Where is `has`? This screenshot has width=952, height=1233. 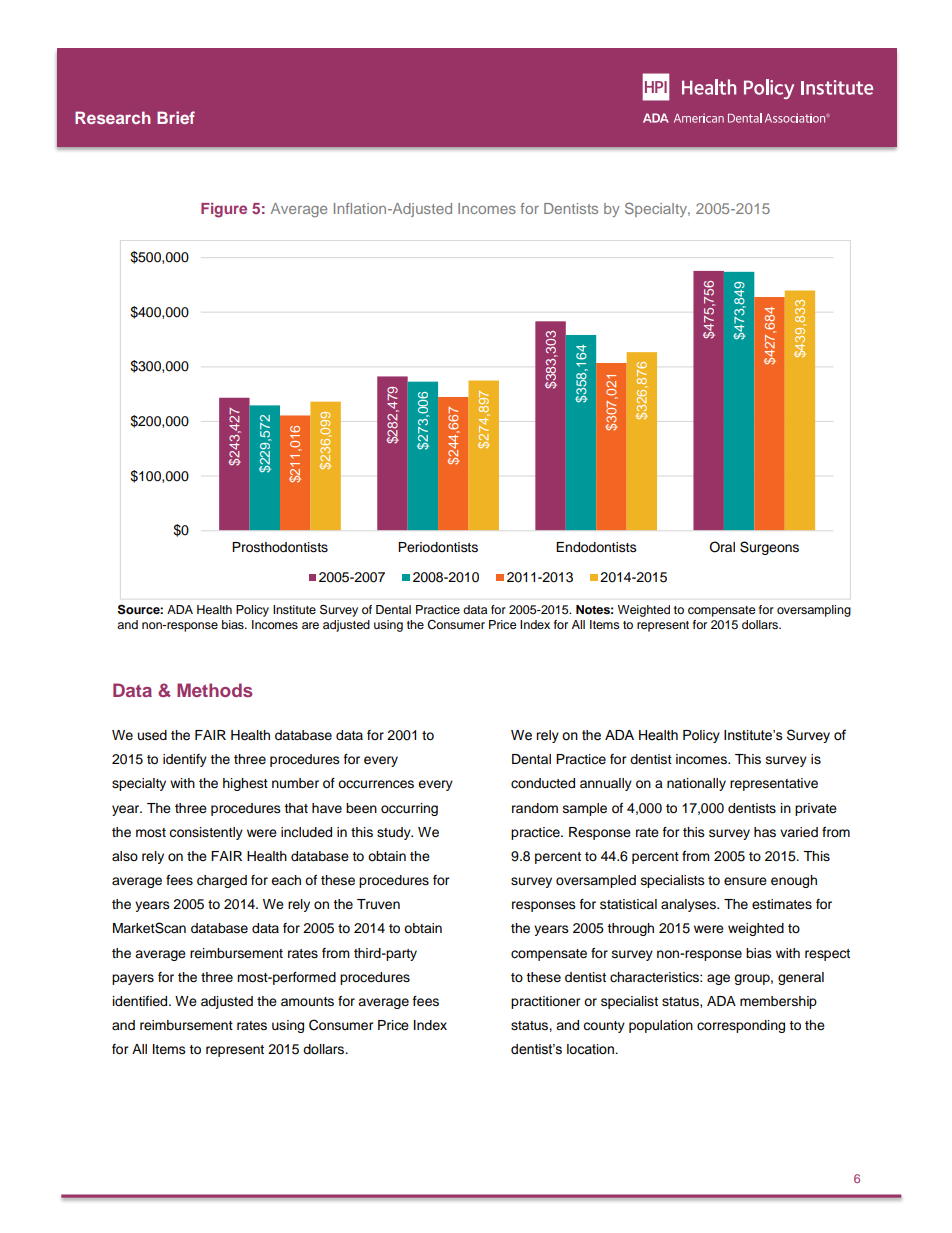
has is located at coordinates (765, 832).
